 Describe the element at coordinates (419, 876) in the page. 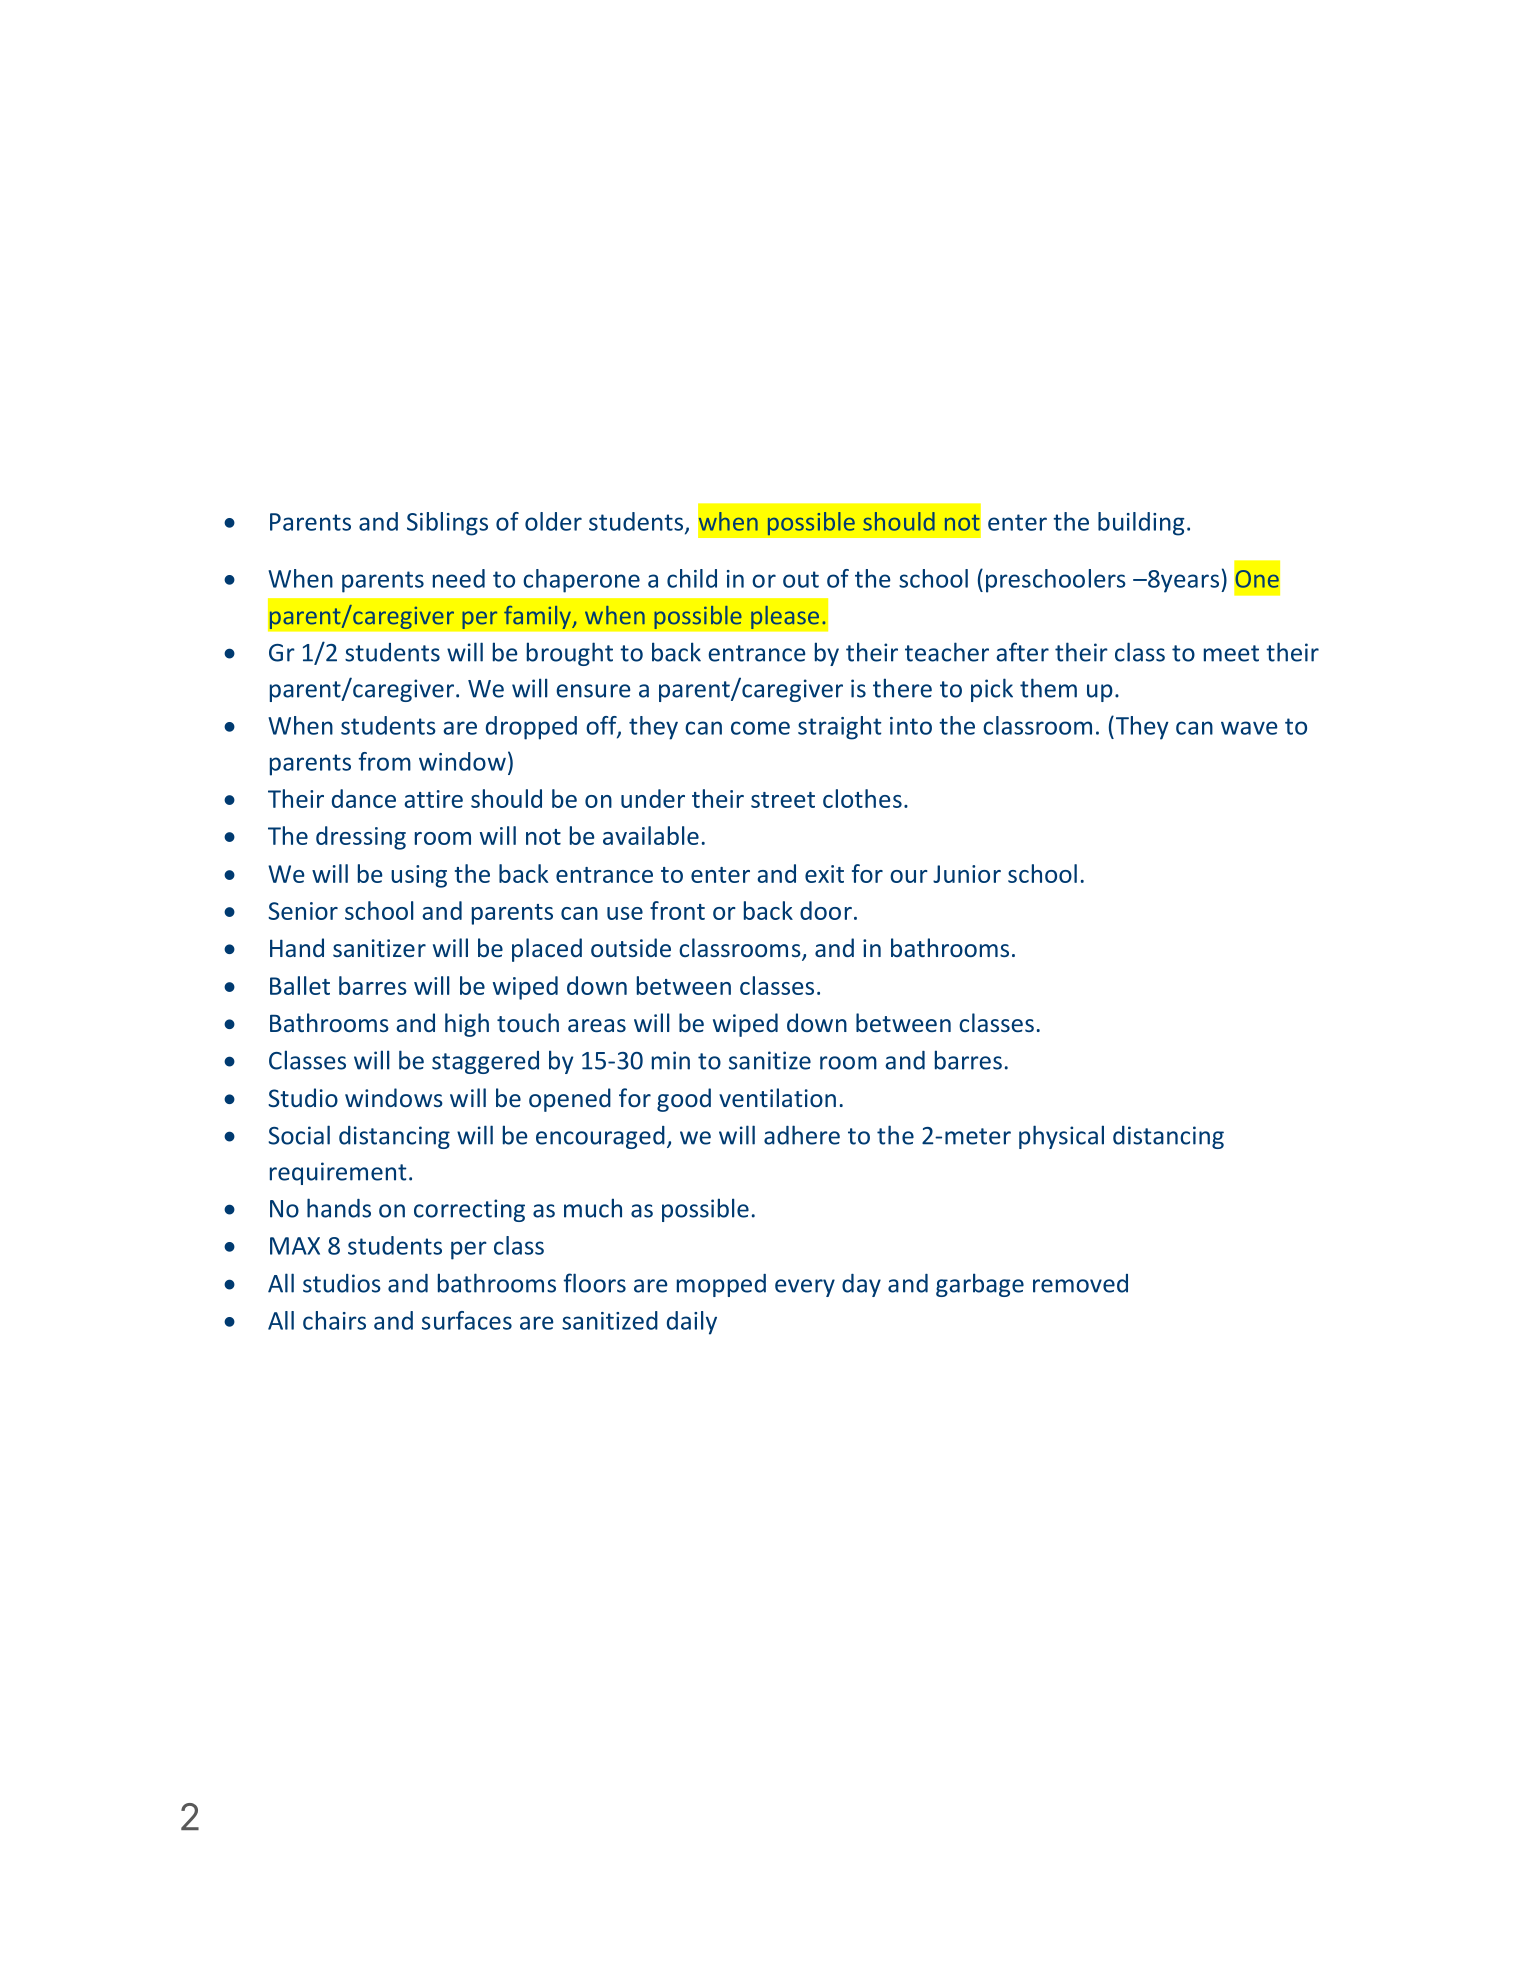

I see `using` at that location.
